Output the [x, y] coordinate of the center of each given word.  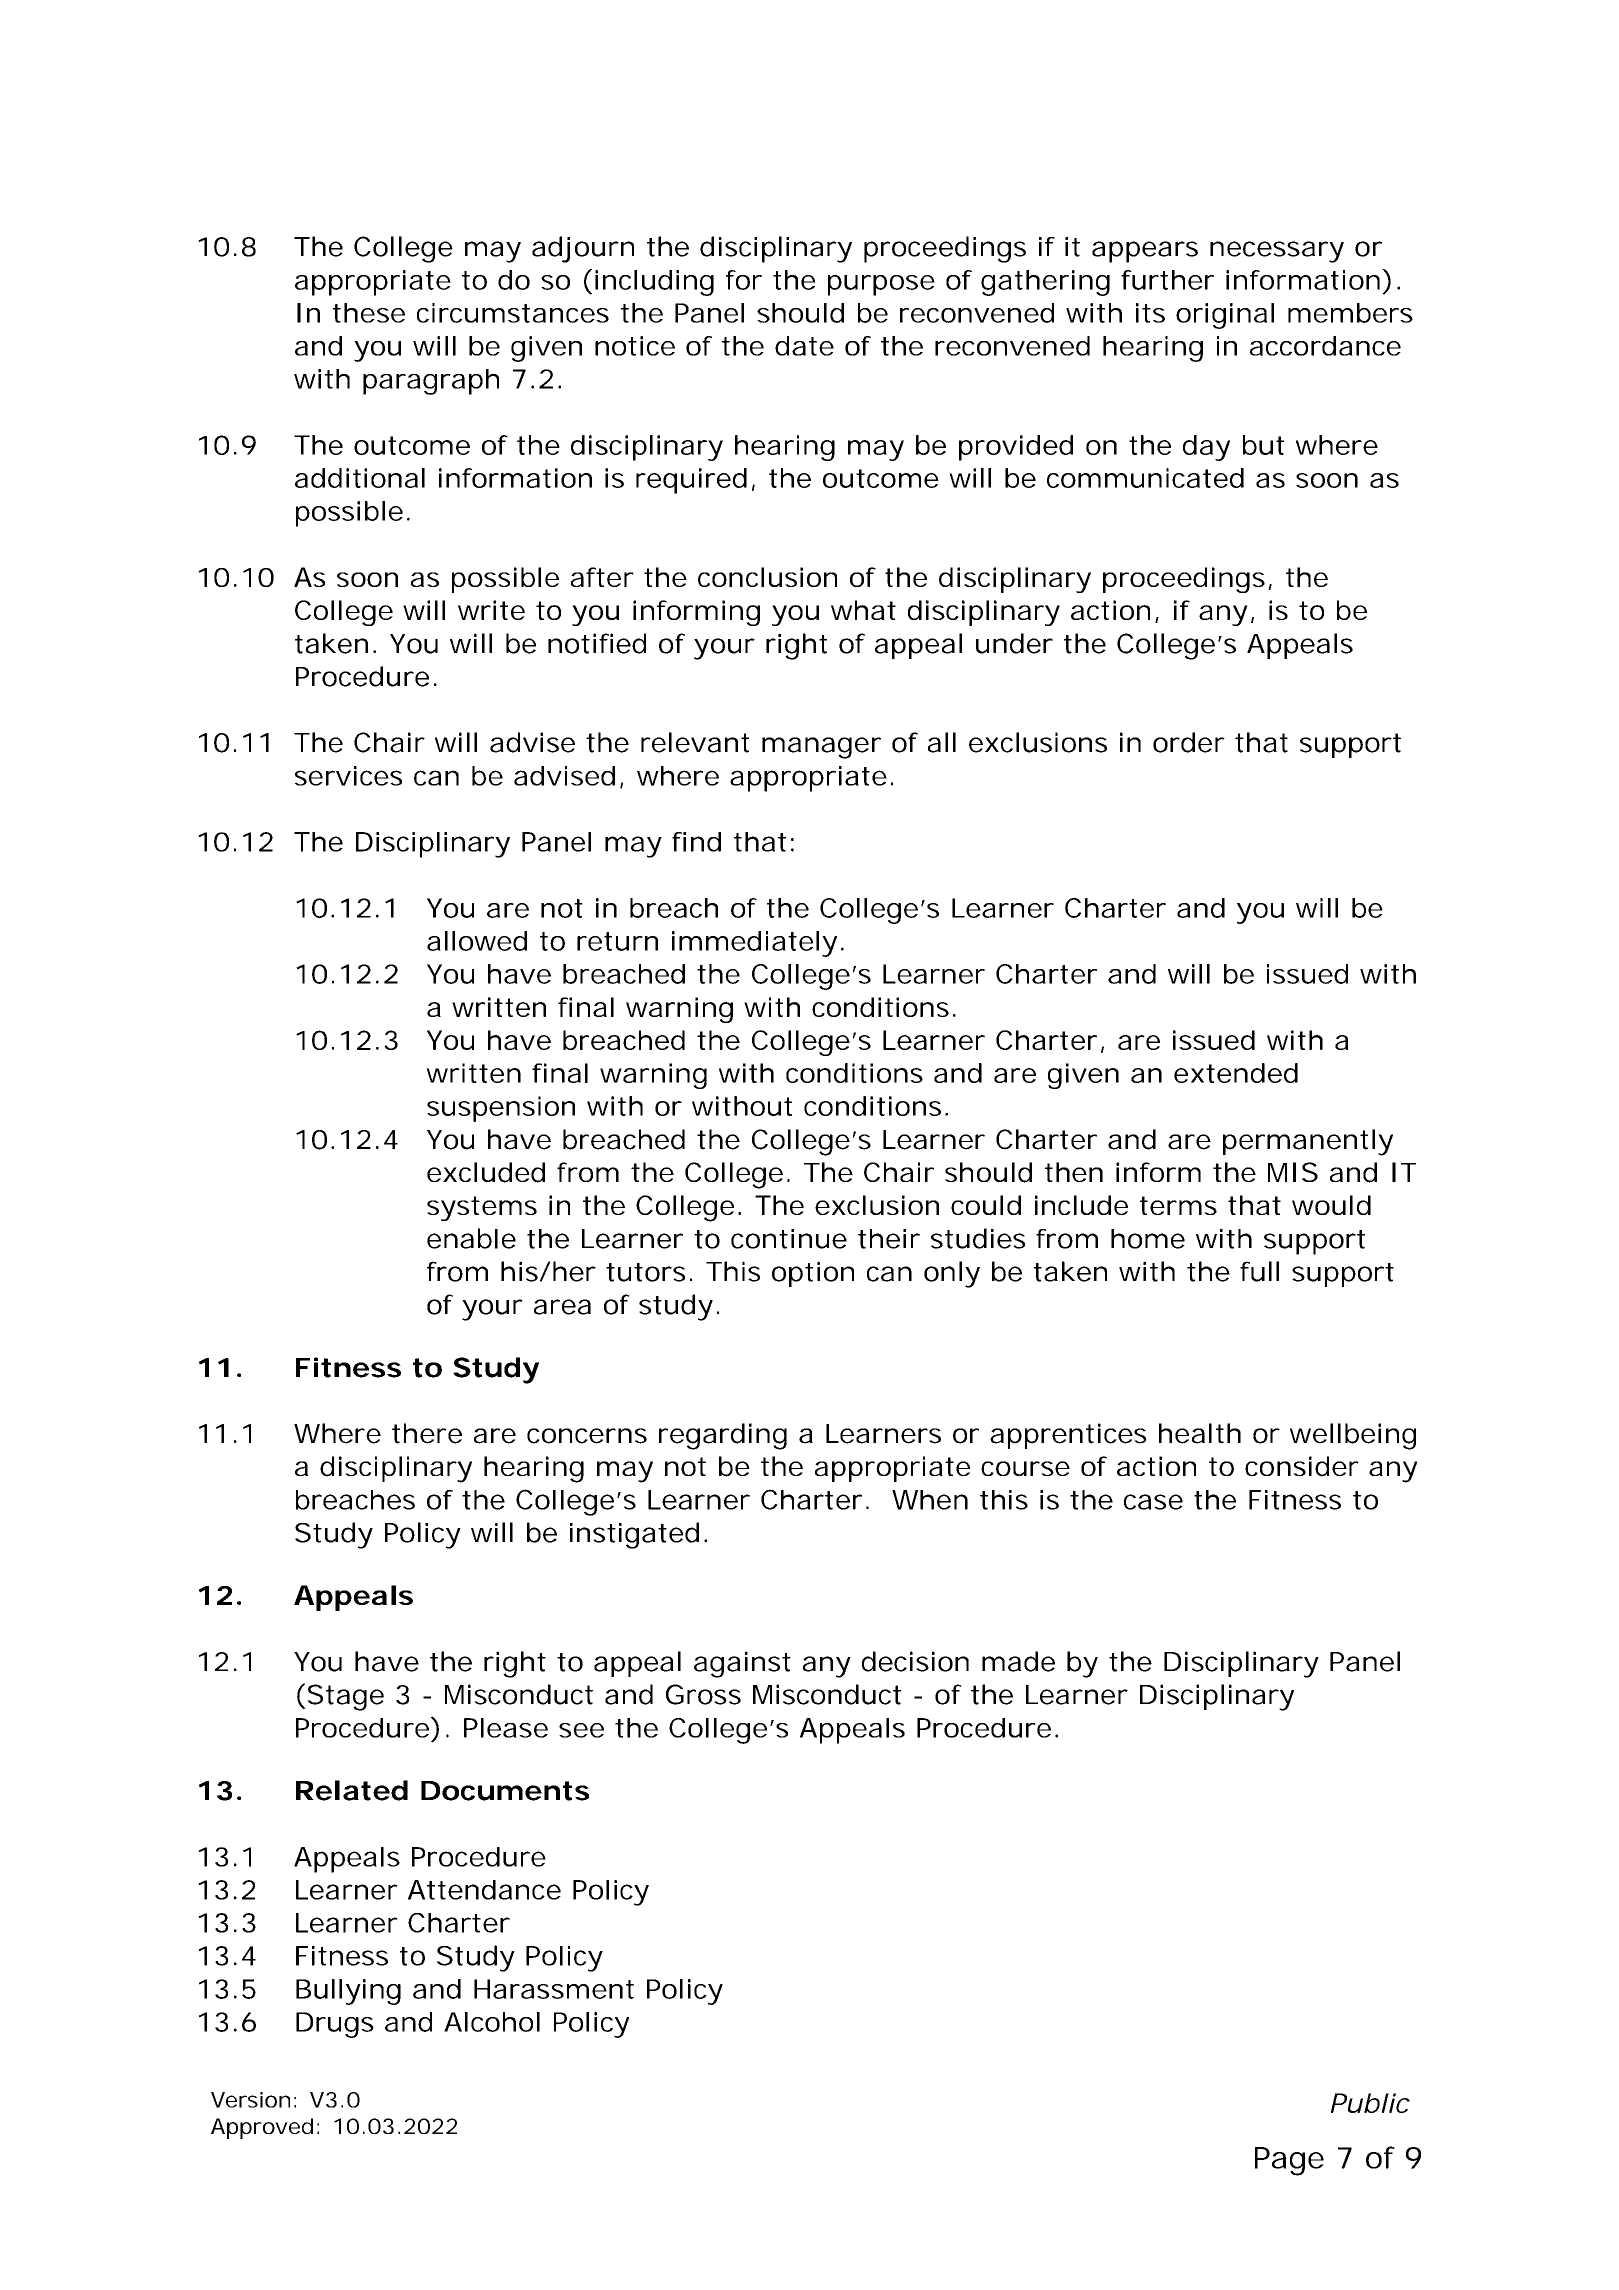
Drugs [335, 2025]
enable [471, 1238]
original [1225, 316]
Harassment [554, 1989]
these [369, 313]
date [804, 346]
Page [1289, 2161]
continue [789, 1239]
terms [1178, 1205]
